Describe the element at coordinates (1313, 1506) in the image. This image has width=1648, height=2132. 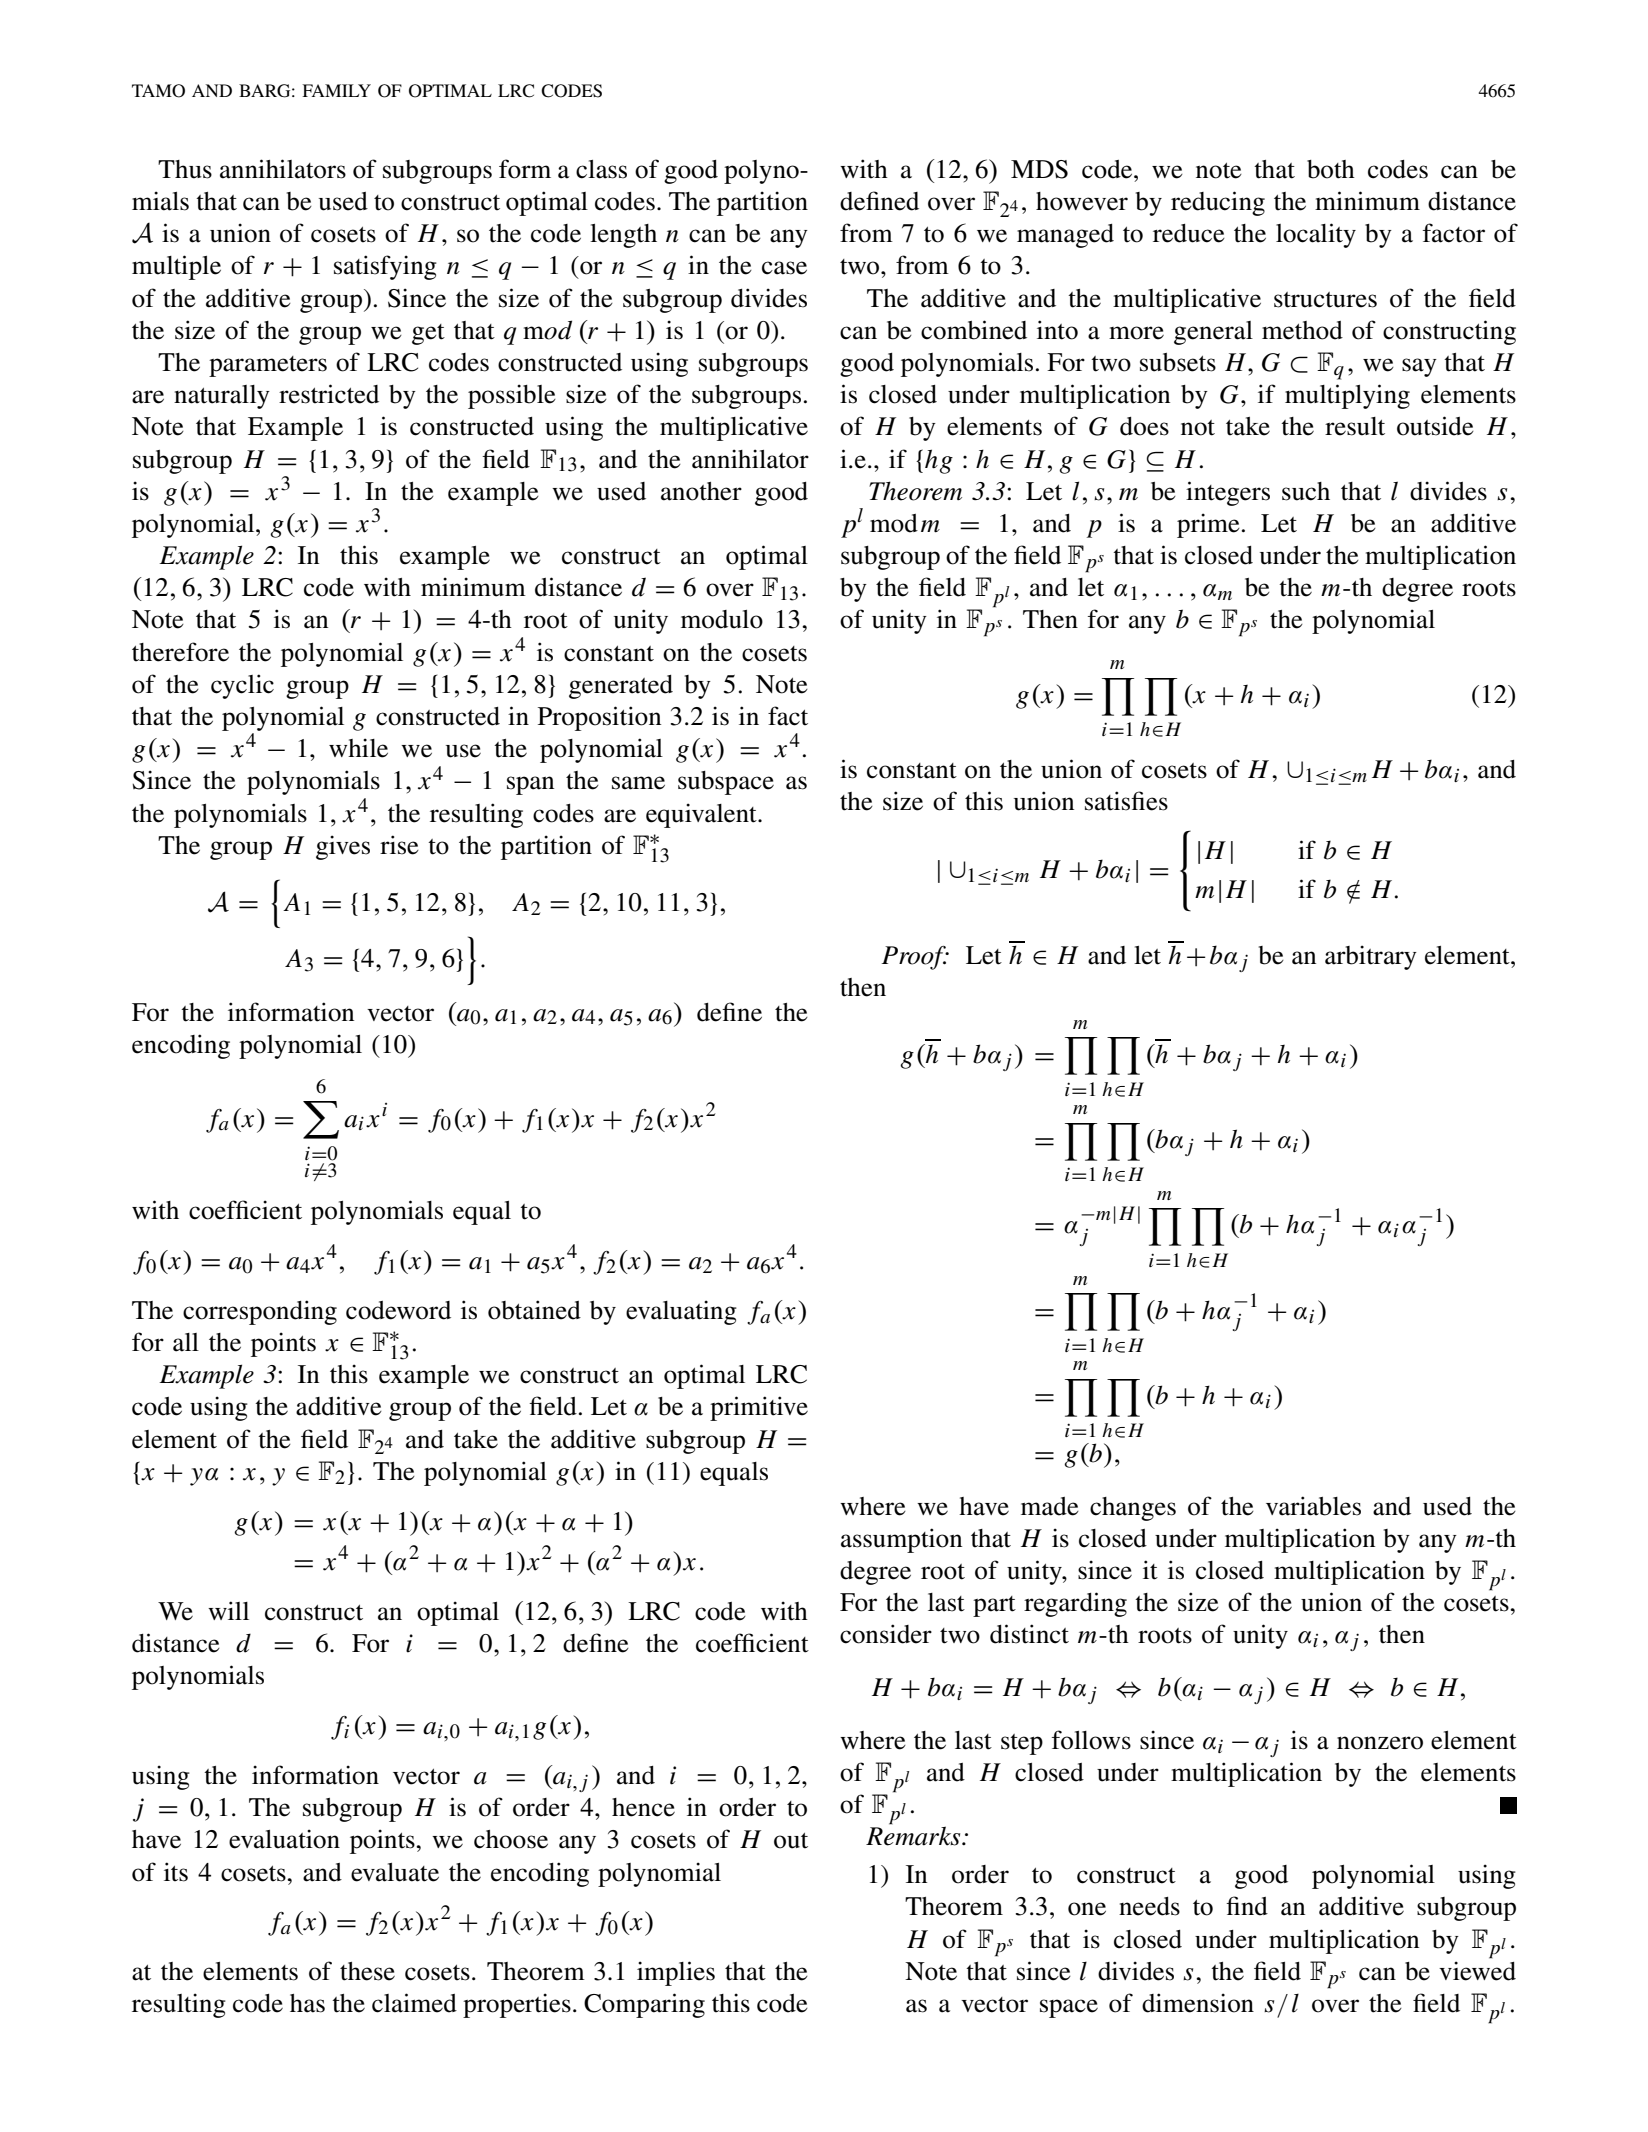
I see `variables` at that location.
